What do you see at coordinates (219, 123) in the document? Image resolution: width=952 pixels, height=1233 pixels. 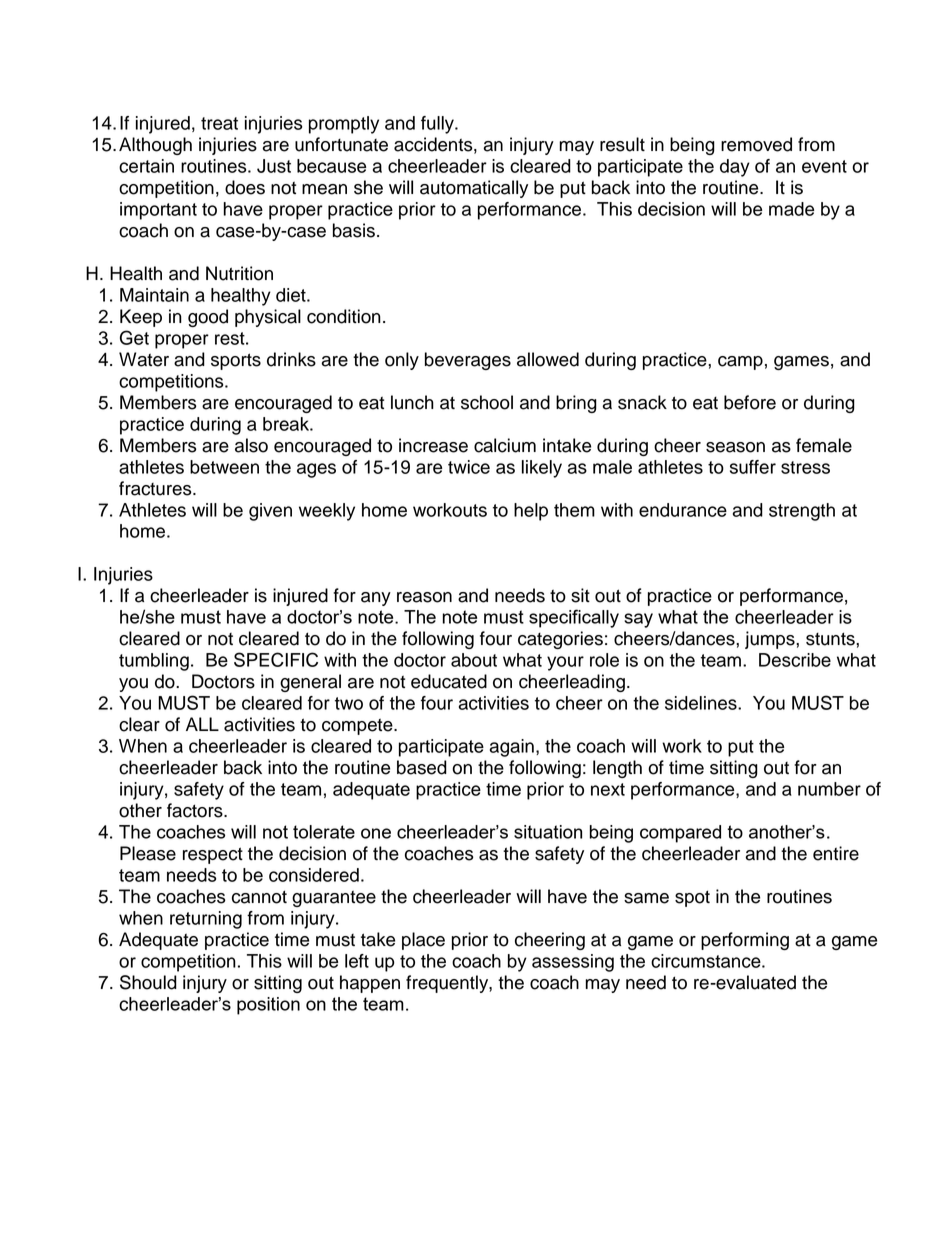 I see `treat` at bounding box center [219, 123].
